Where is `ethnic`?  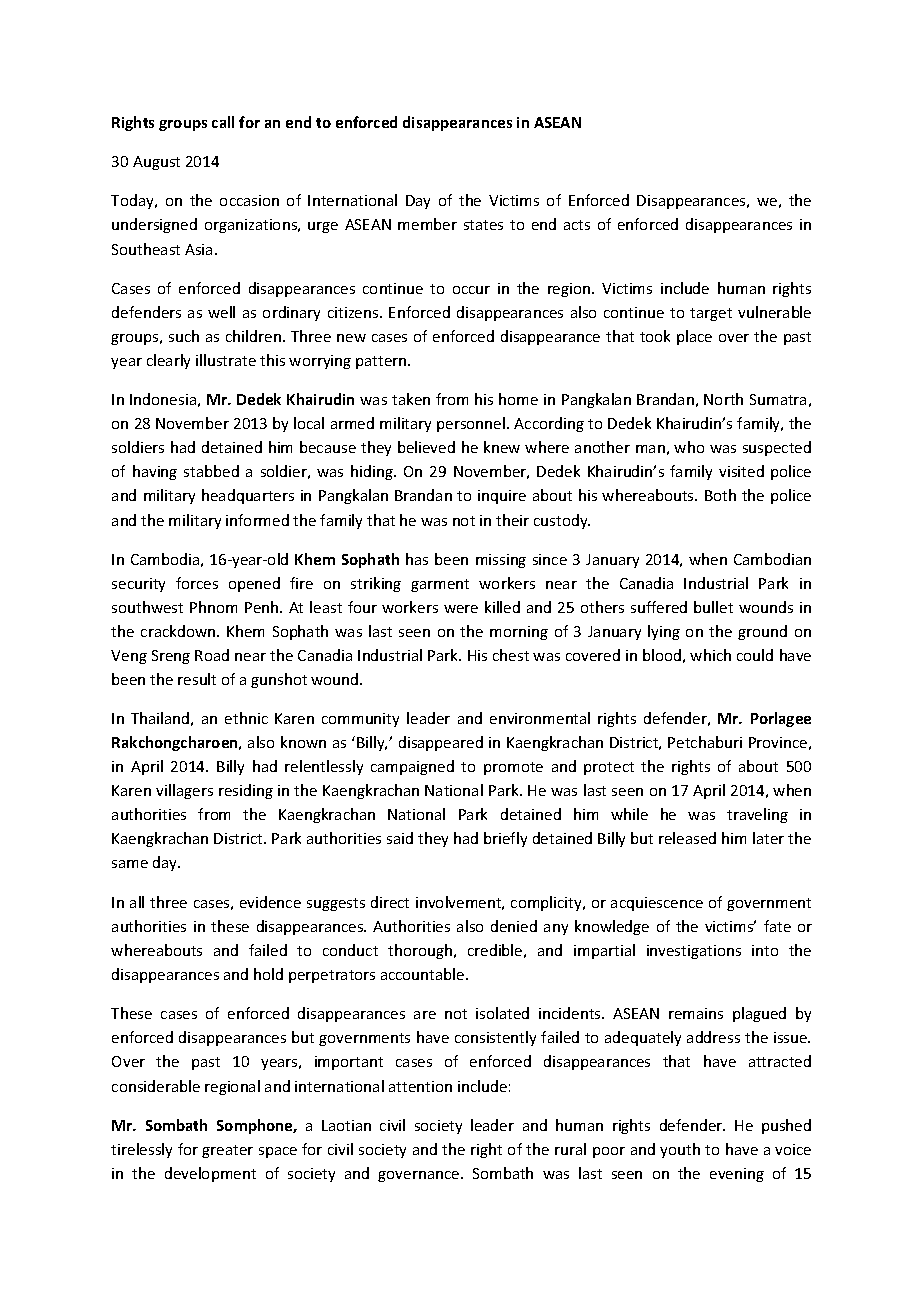
ethnic is located at coordinates (246, 718).
